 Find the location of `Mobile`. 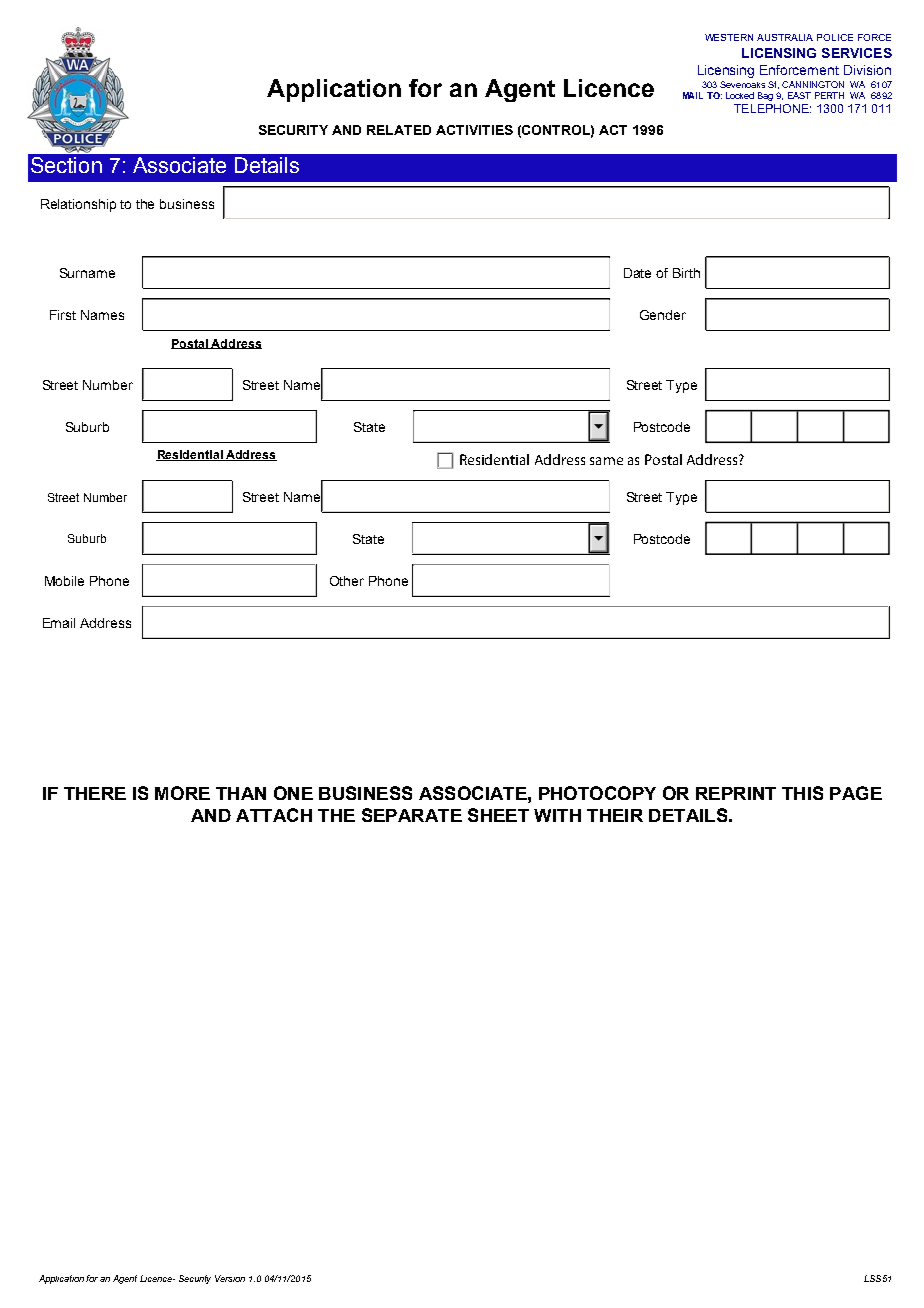

Mobile is located at coordinates (64, 581).
